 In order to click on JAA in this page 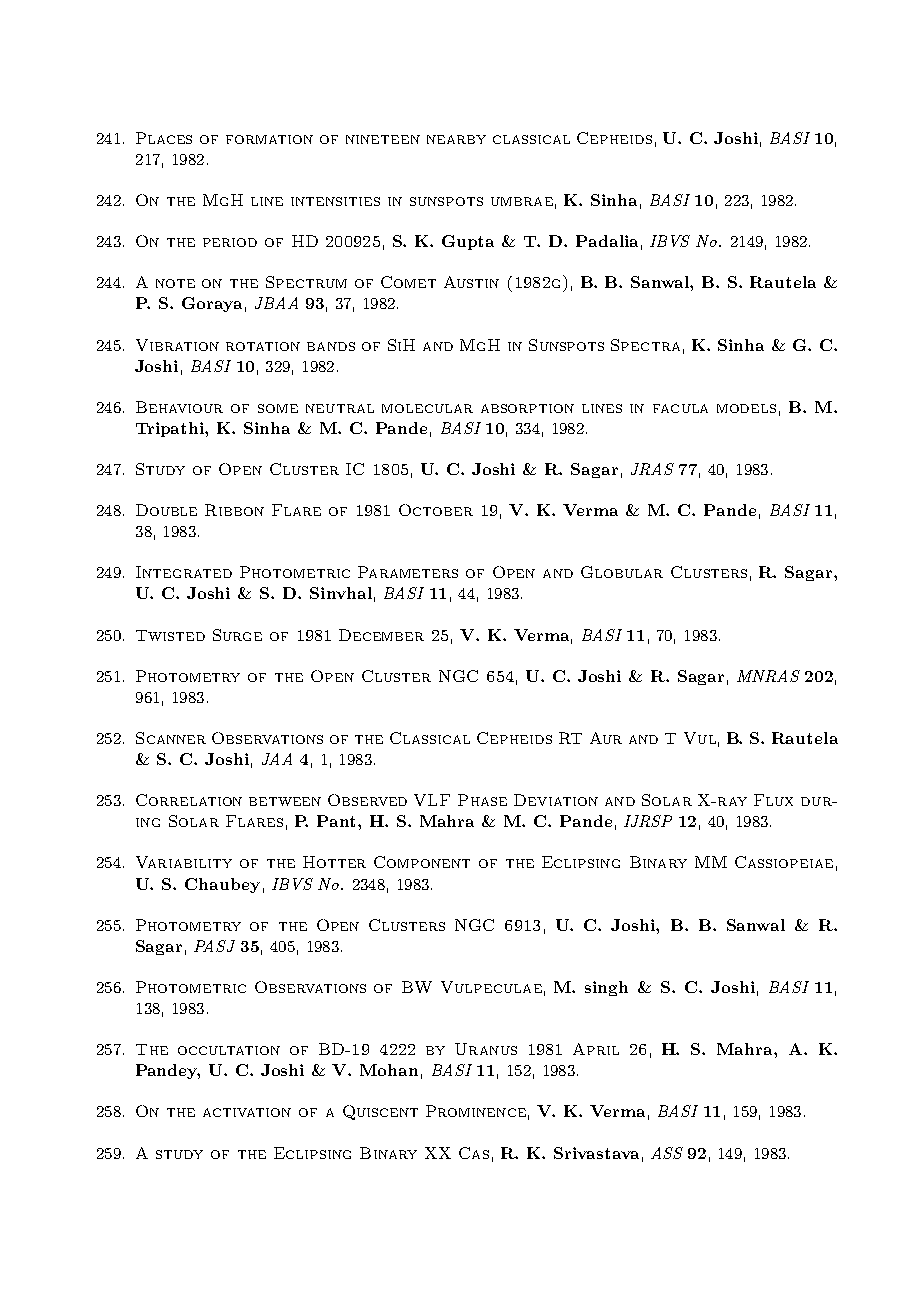, I will do `click(277, 759)`.
